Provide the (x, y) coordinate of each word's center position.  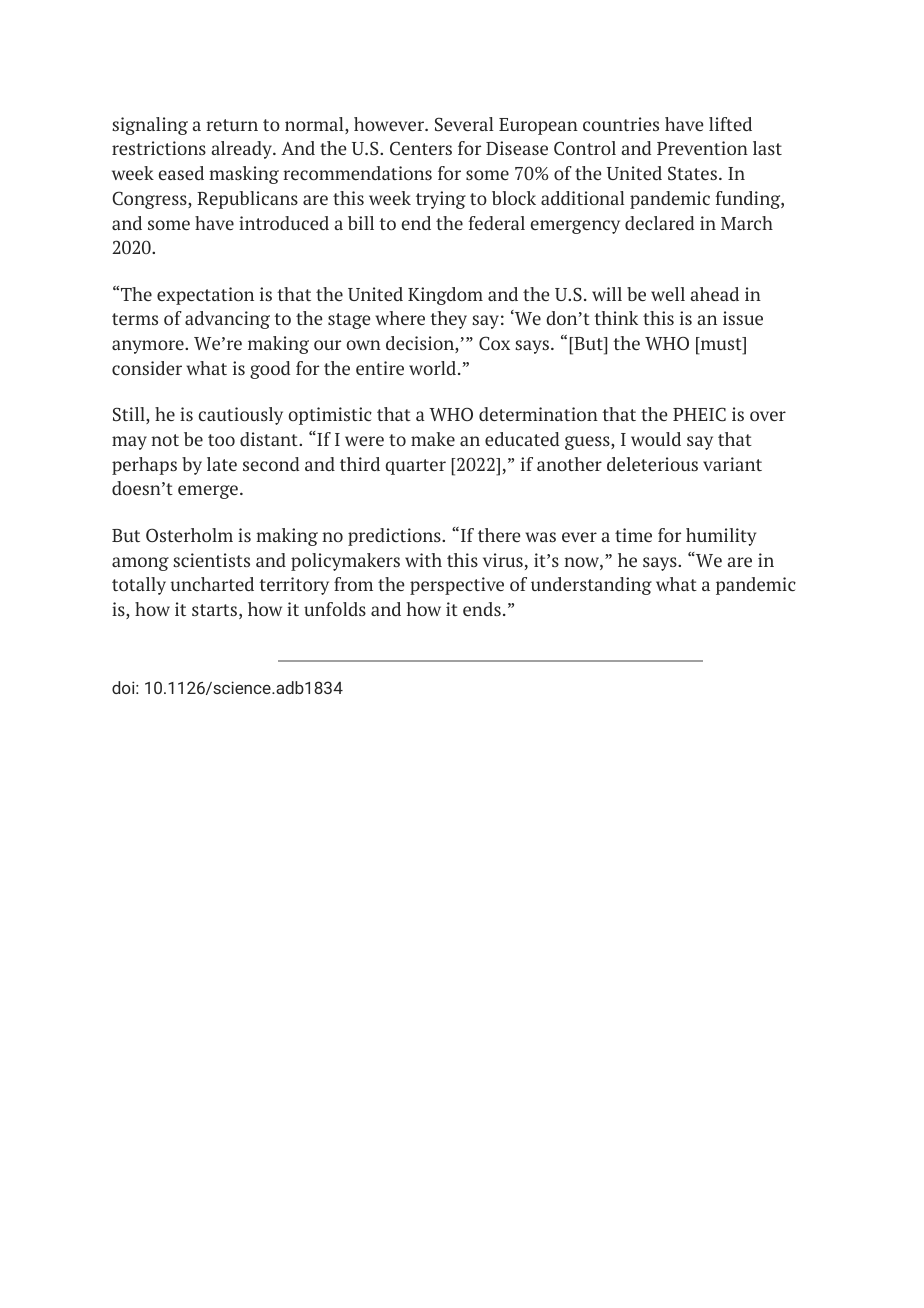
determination (538, 414)
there (499, 535)
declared (659, 223)
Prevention (702, 148)
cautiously (241, 416)
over (768, 416)
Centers (421, 148)
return (232, 125)
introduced (284, 223)
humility (721, 537)
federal (496, 223)
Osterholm (189, 535)
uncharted (212, 584)
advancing (227, 320)
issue (743, 318)
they (448, 320)
